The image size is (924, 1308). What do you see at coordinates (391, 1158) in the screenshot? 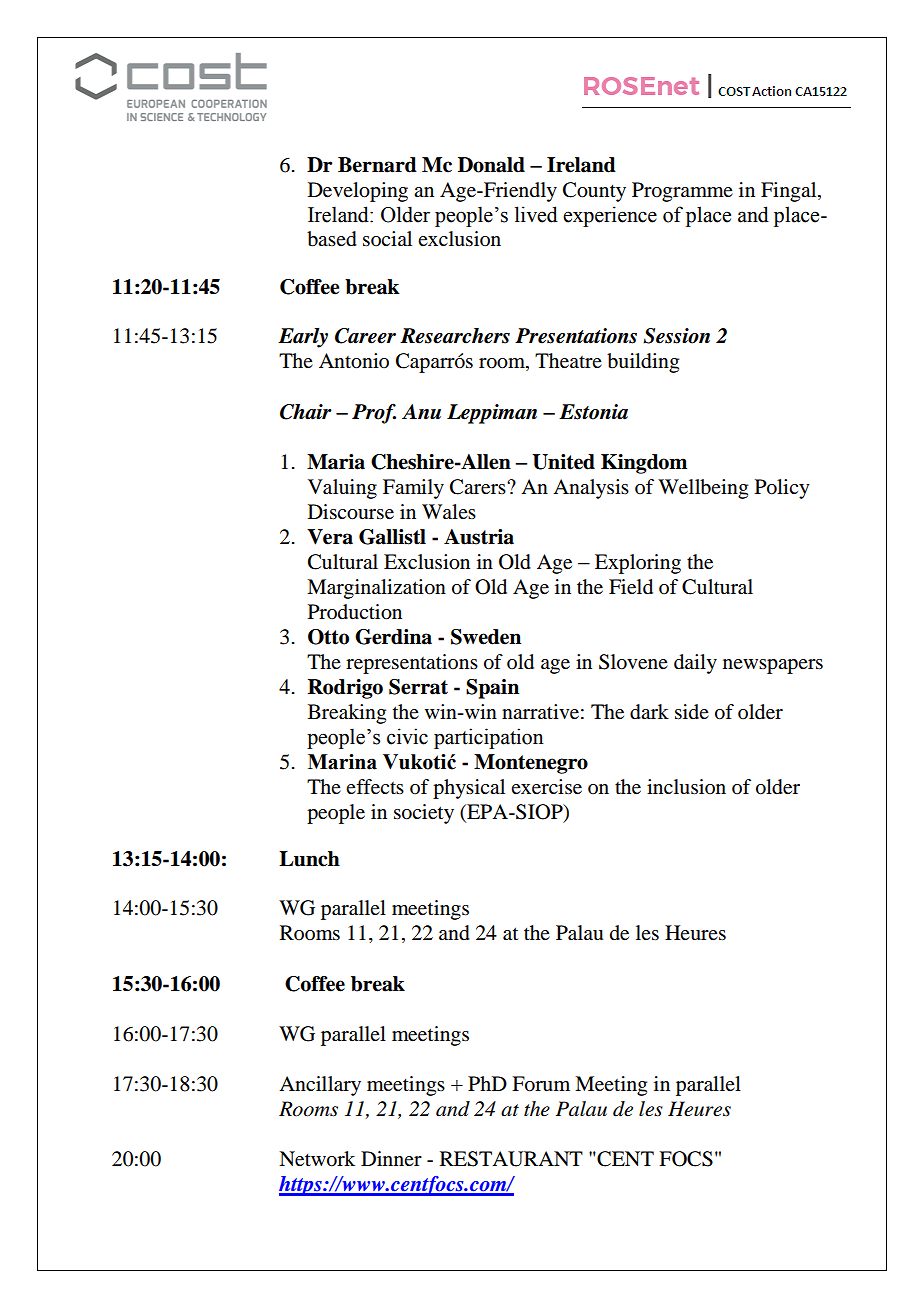
I see `Dinner` at bounding box center [391, 1158].
